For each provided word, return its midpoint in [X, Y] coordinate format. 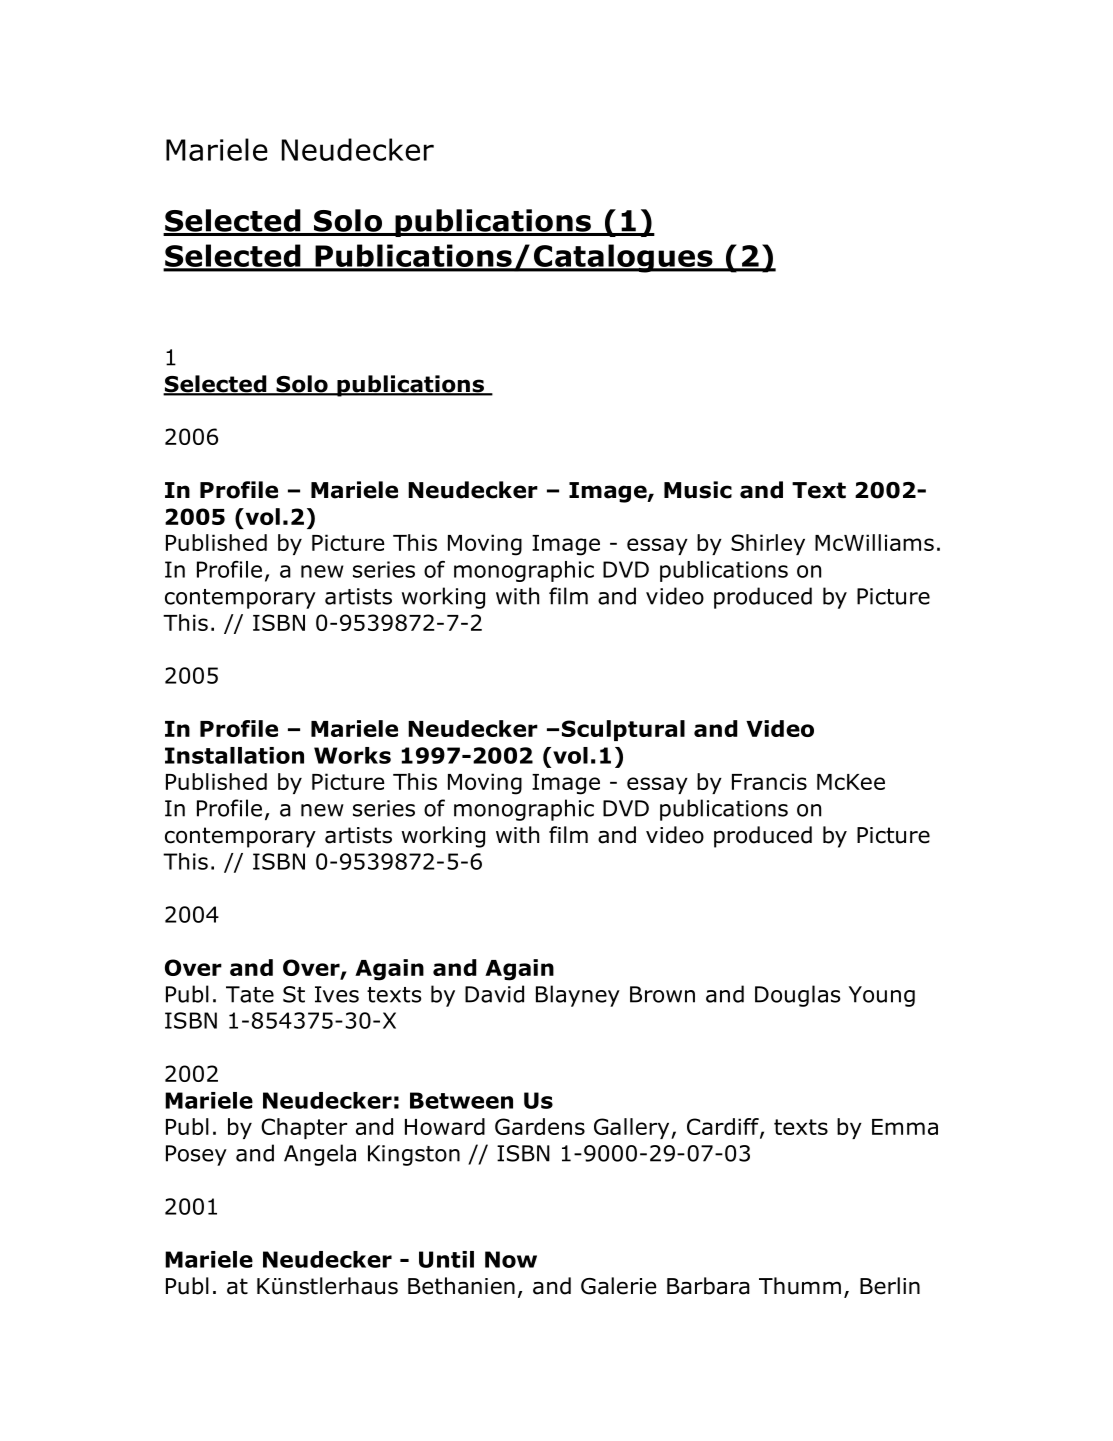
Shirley [768, 544]
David [494, 994]
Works [352, 755]
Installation [234, 755]
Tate [250, 994]
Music [698, 490]
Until [446, 1259]
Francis [769, 781]
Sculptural [623, 730]
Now [511, 1259]
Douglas [797, 996]
